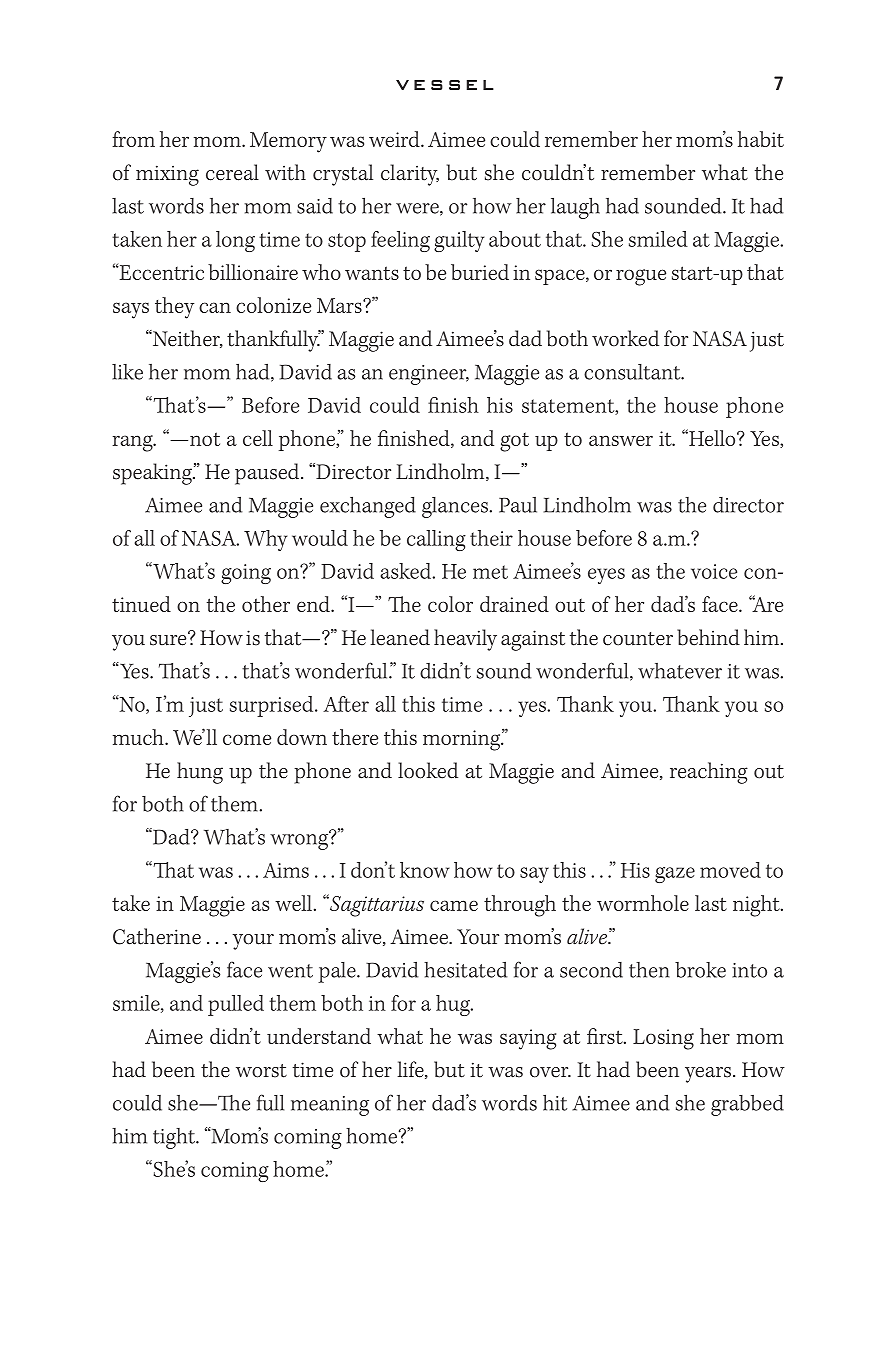  I want to click on answer, so click(621, 440).
